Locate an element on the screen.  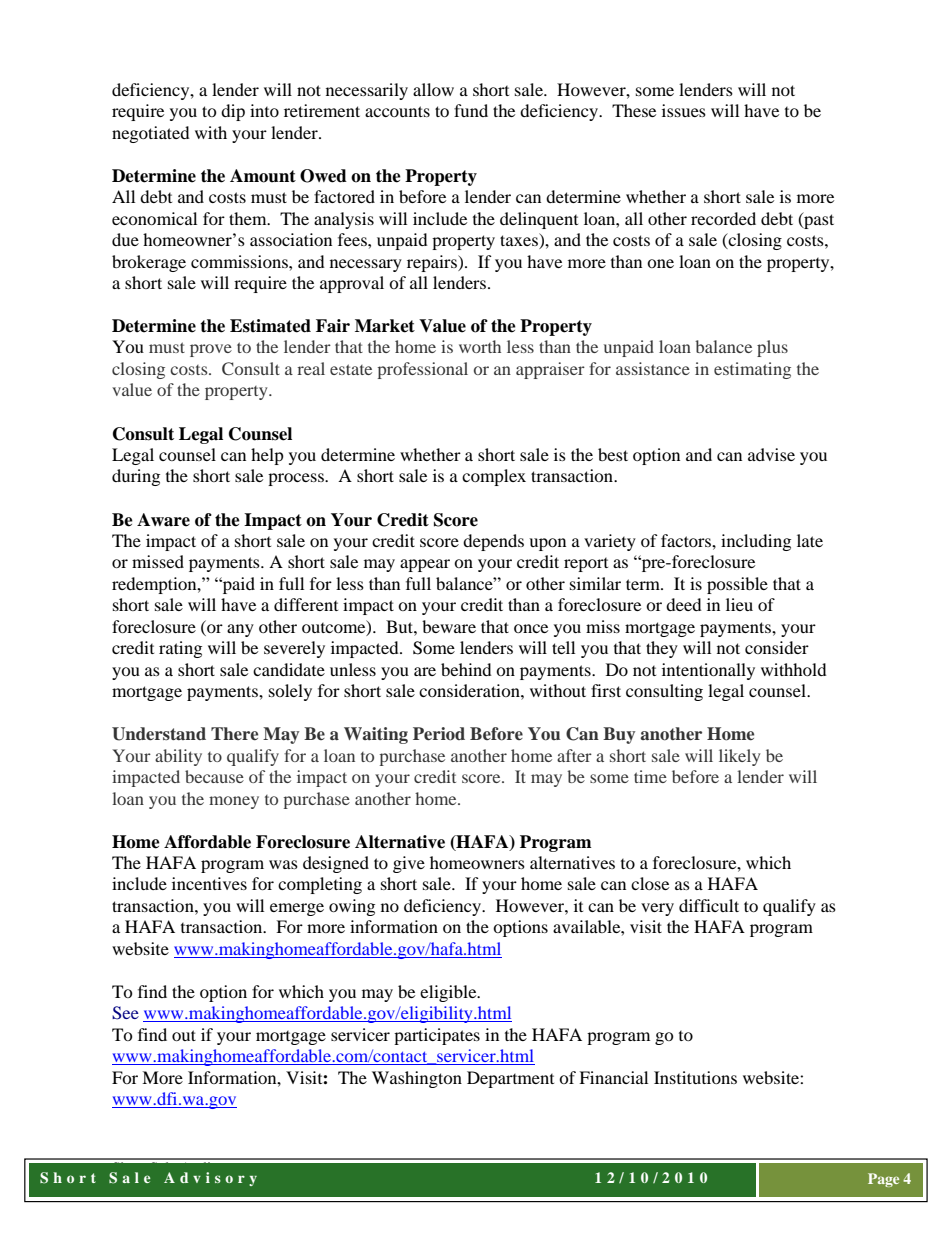
fund is located at coordinates (471, 110).
